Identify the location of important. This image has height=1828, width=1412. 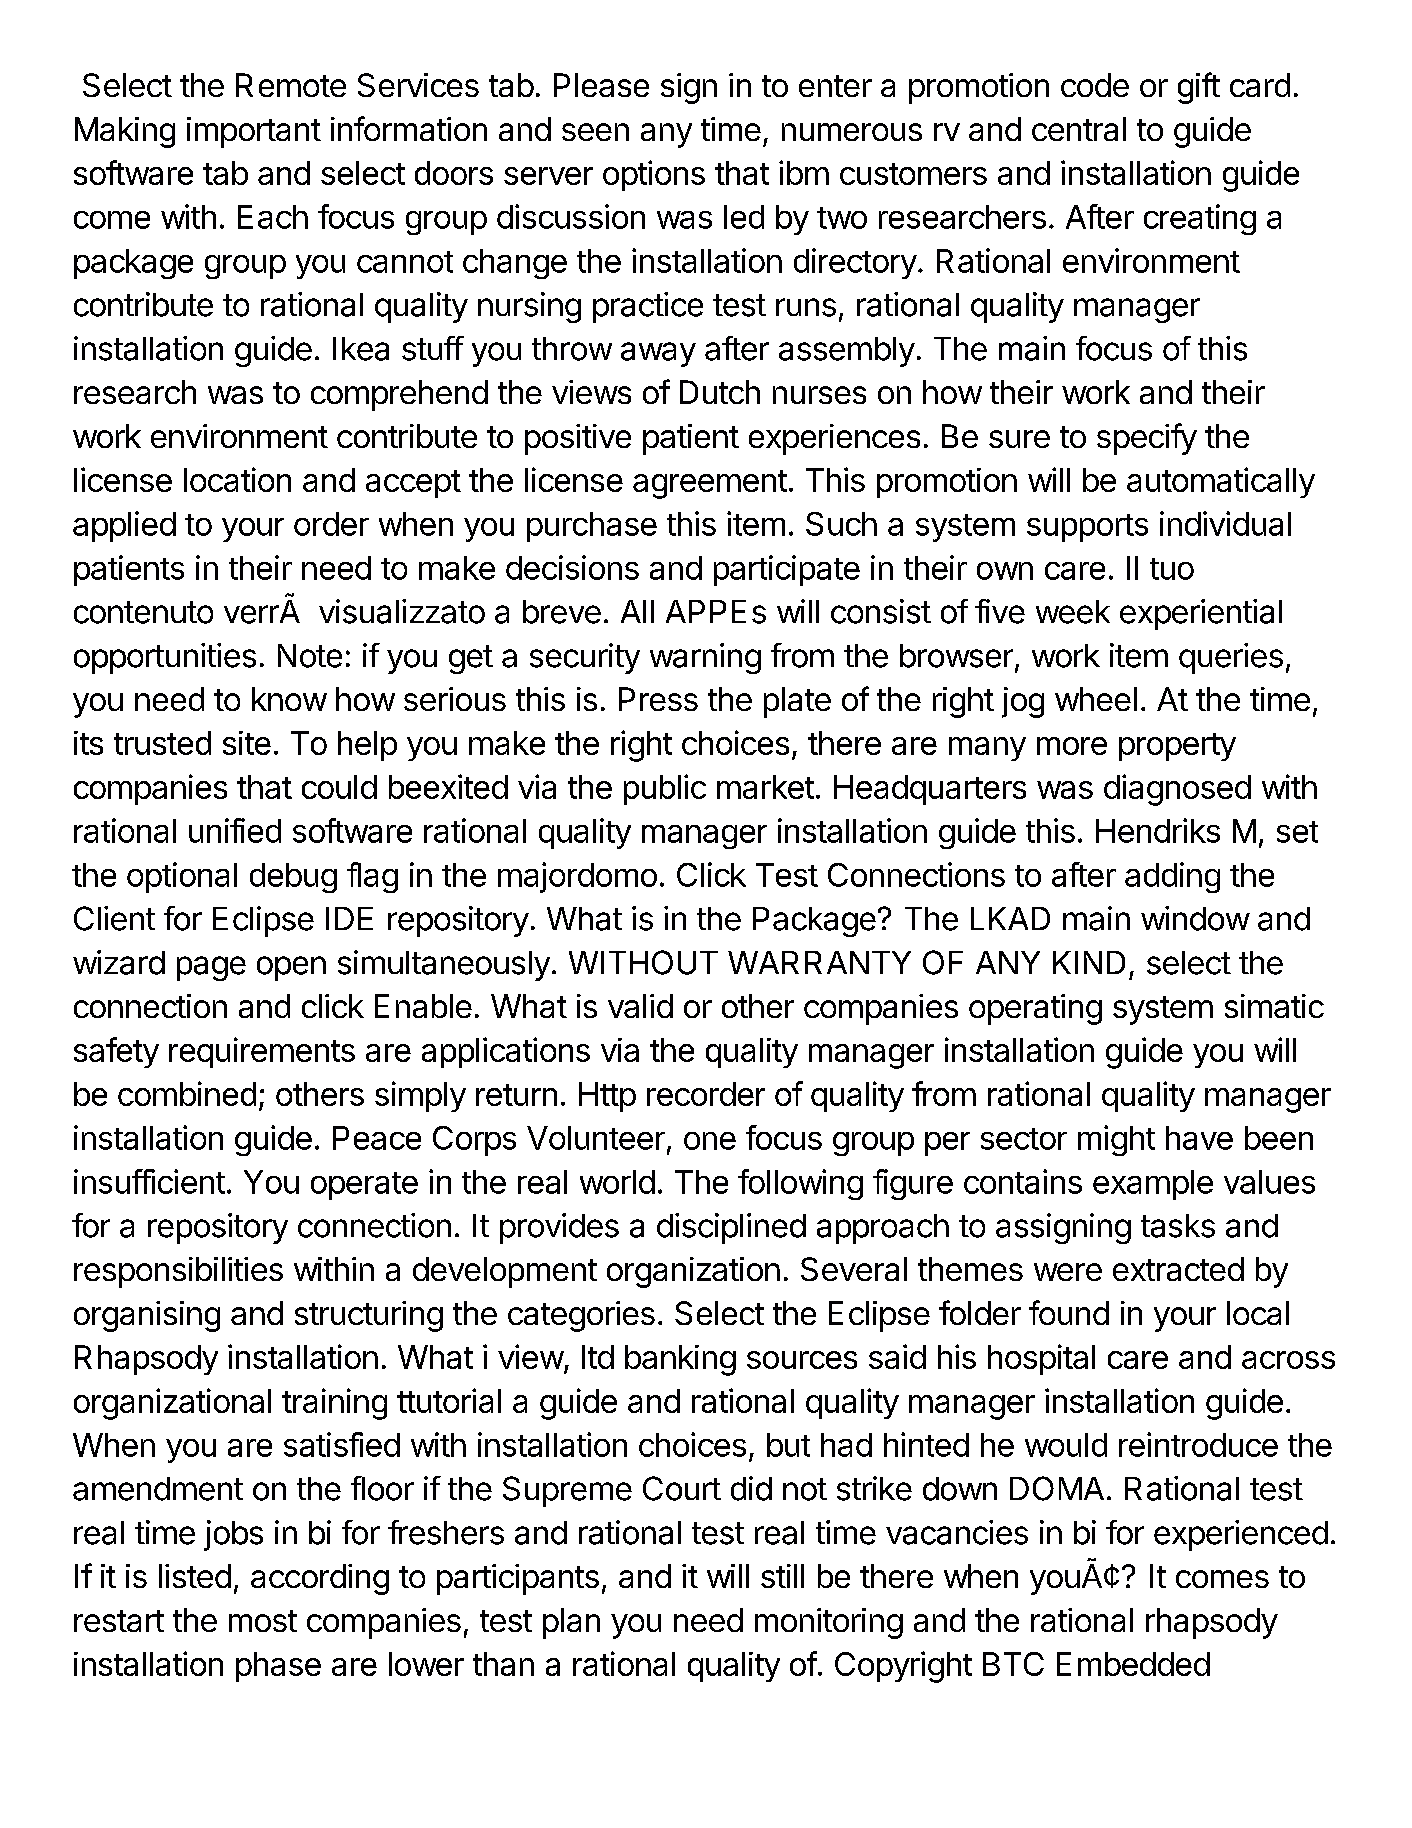
(254, 132).
